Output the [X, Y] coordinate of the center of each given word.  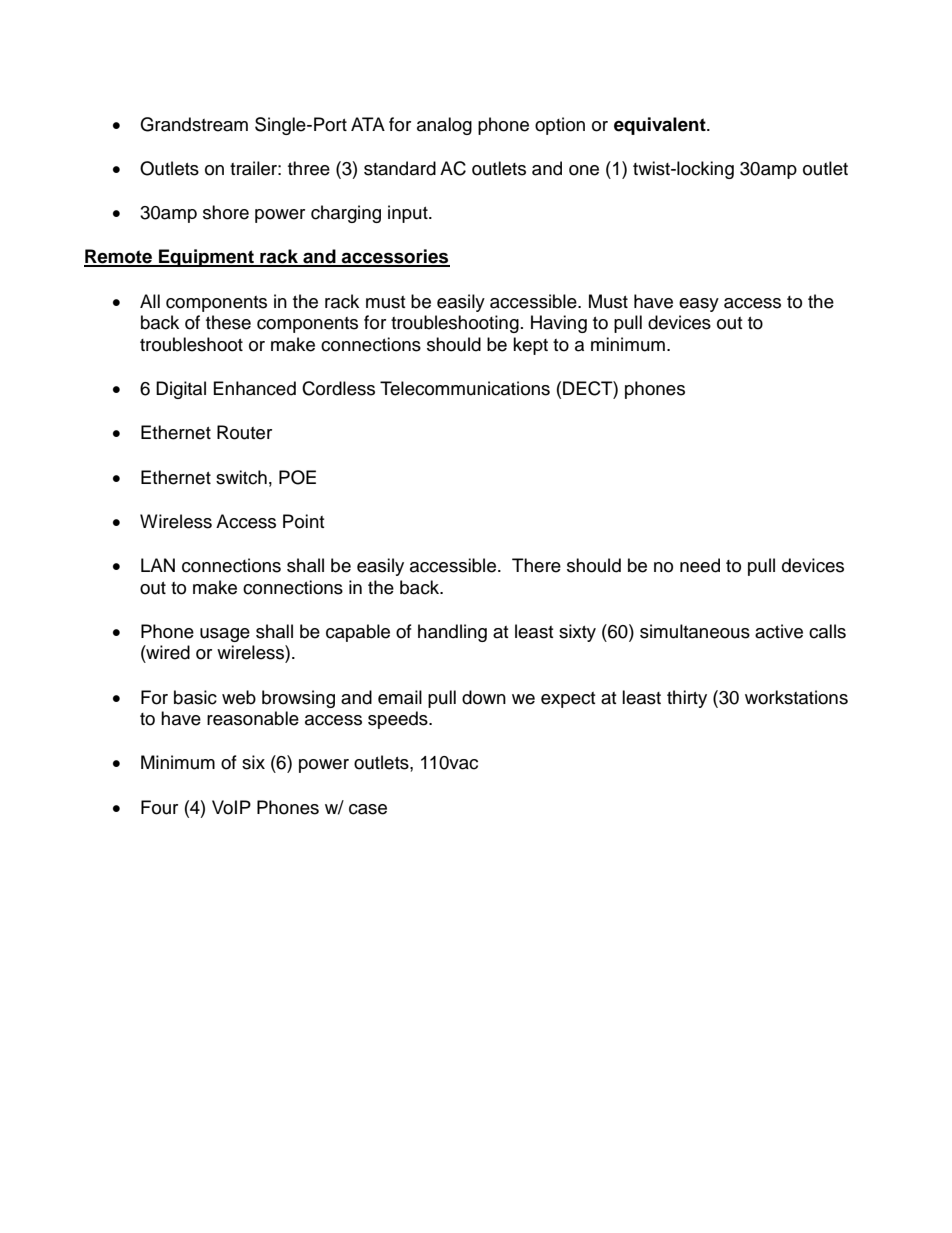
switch [241, 477]
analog [444, 126]
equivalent [661, 126]
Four [159, 807]
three [309, 168]
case [368, 809]
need [700, 565]
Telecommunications [465, 388]
